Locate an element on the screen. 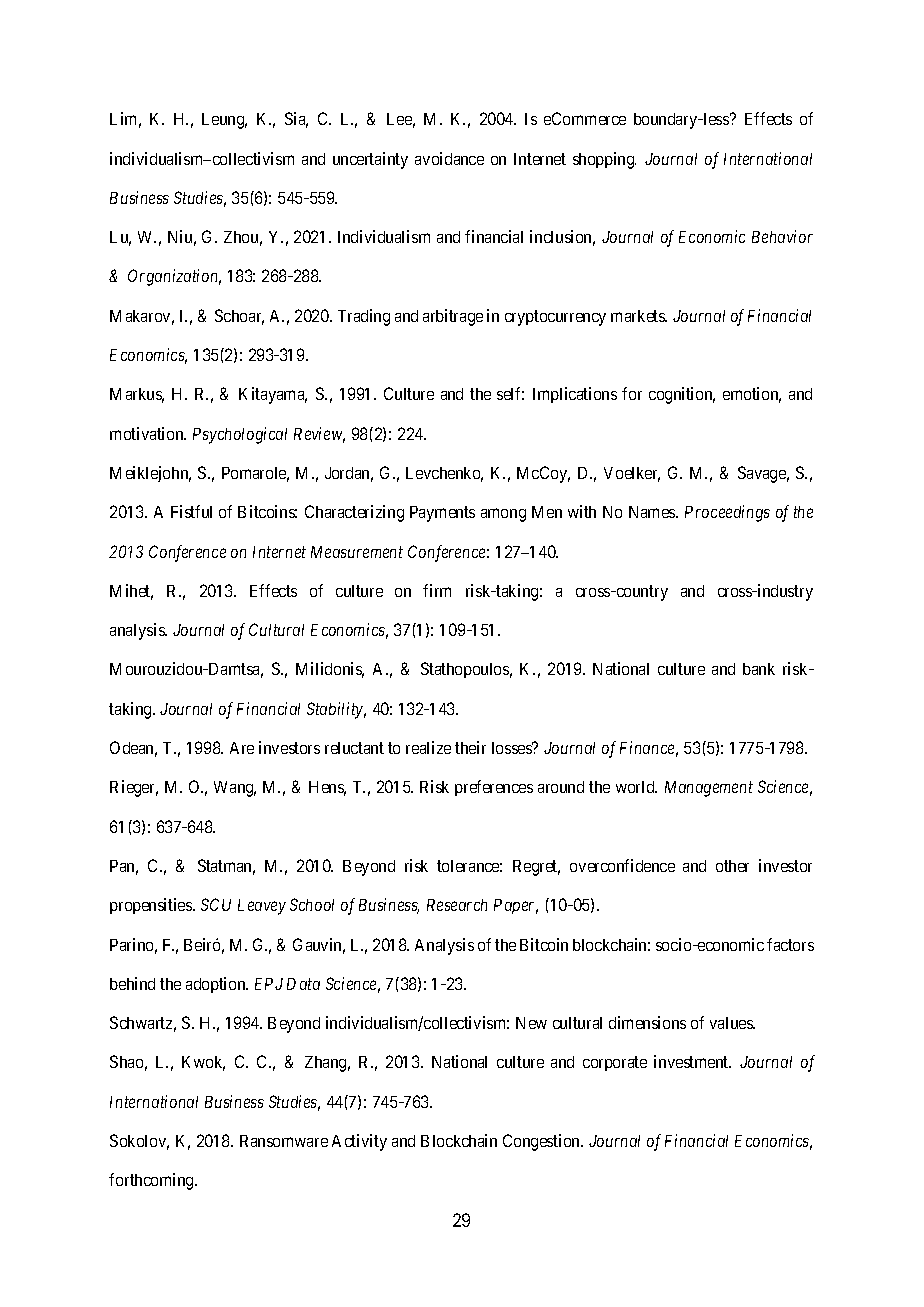 The image size is (924, 1307). shopping is located at coordinates (604, 160).
